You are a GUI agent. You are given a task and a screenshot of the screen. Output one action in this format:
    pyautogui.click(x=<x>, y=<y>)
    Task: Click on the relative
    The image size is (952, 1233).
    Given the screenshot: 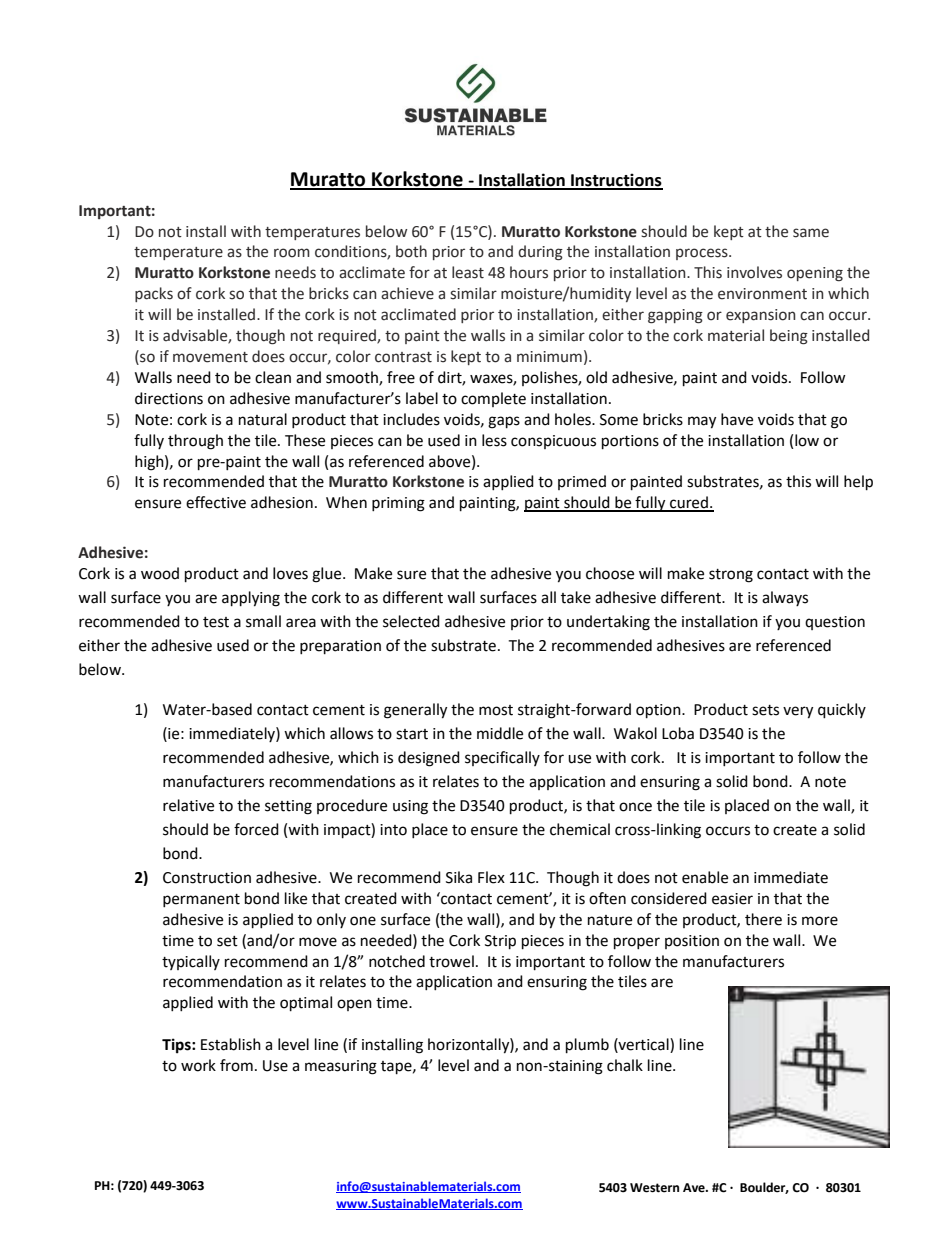 What is the action you would take?
    pyautogui.click(x=188, y=805)
